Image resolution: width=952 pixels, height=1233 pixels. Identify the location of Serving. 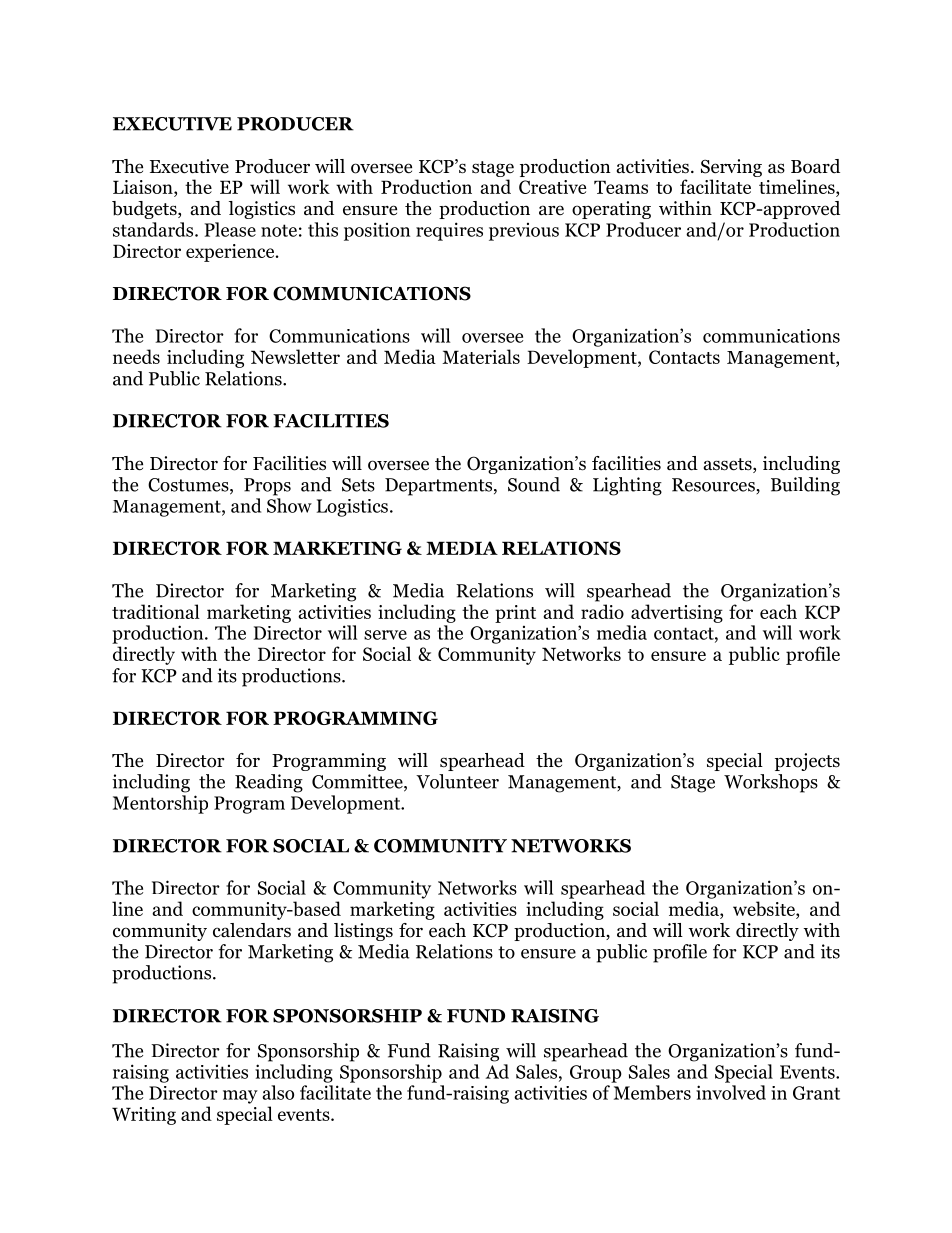
(731, 168).
